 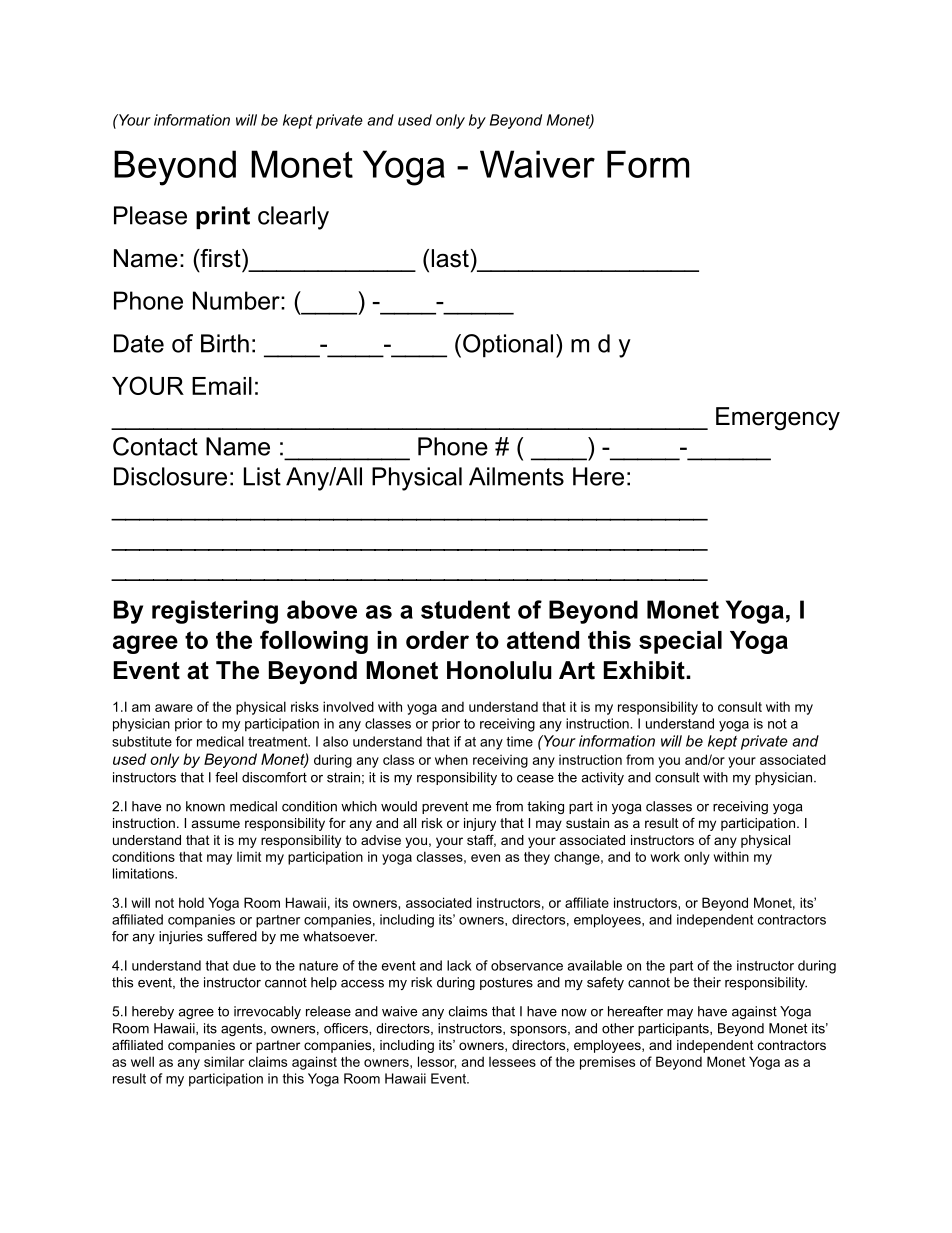 What do you see at coordinates (516, 476) in the screenshot?
I see `Ailments` at bounding box center [516, 476].
